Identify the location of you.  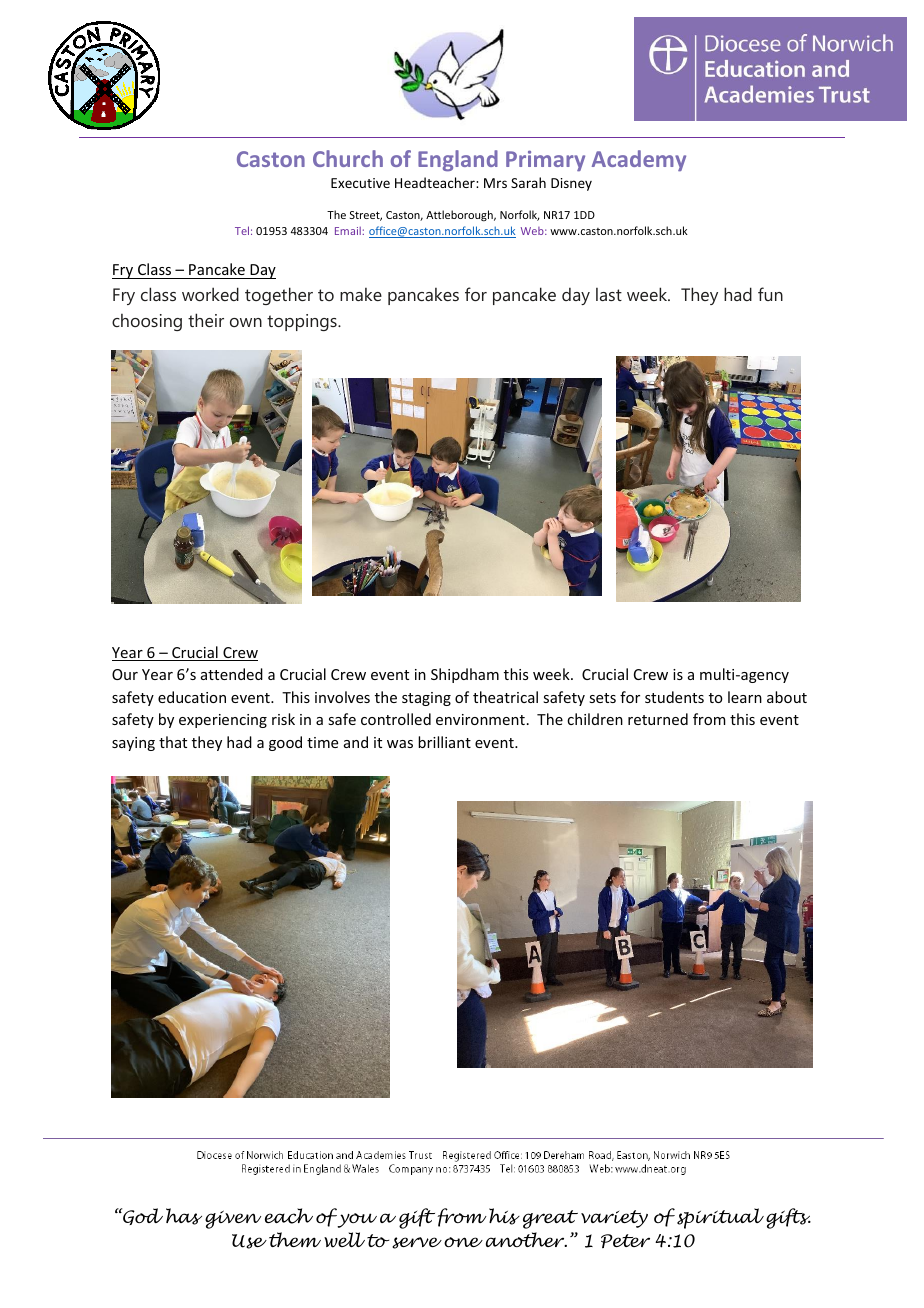
(356, 1220).
